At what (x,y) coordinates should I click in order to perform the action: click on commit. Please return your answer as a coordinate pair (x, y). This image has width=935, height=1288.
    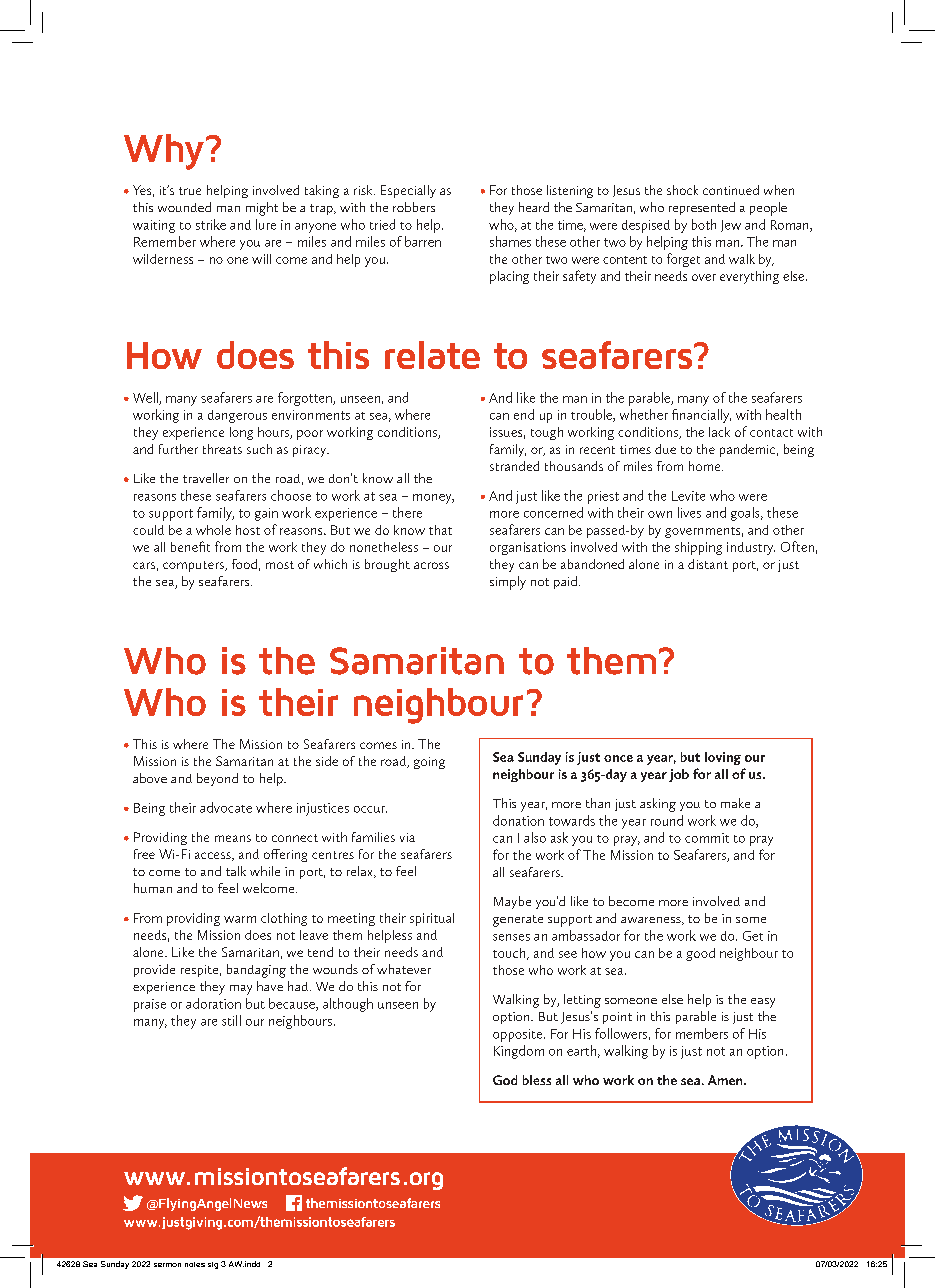
    Looking at the image, I should click on (707, 838).
